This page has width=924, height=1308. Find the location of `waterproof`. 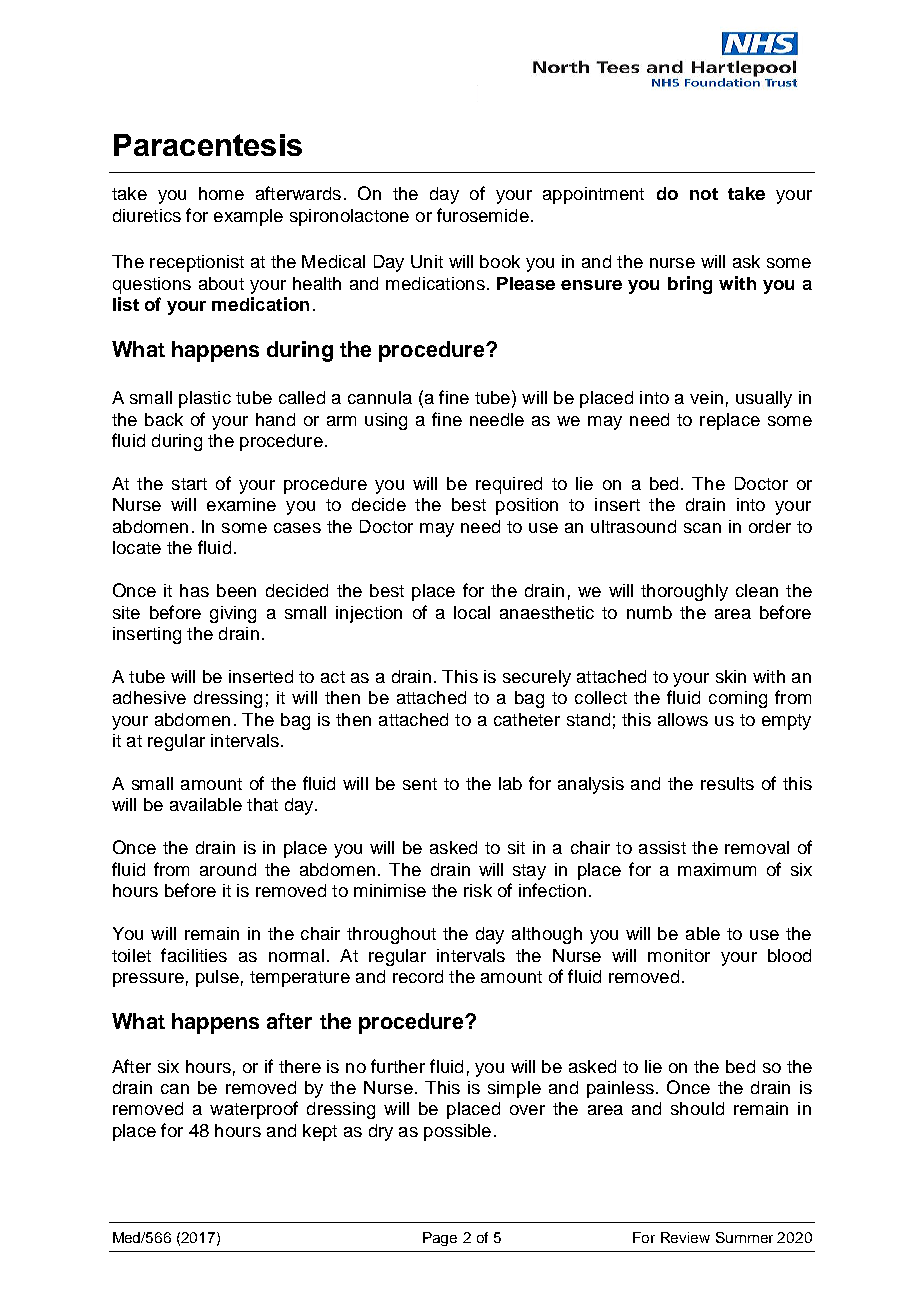

waterproof is located at coordinates (254, 1110).
